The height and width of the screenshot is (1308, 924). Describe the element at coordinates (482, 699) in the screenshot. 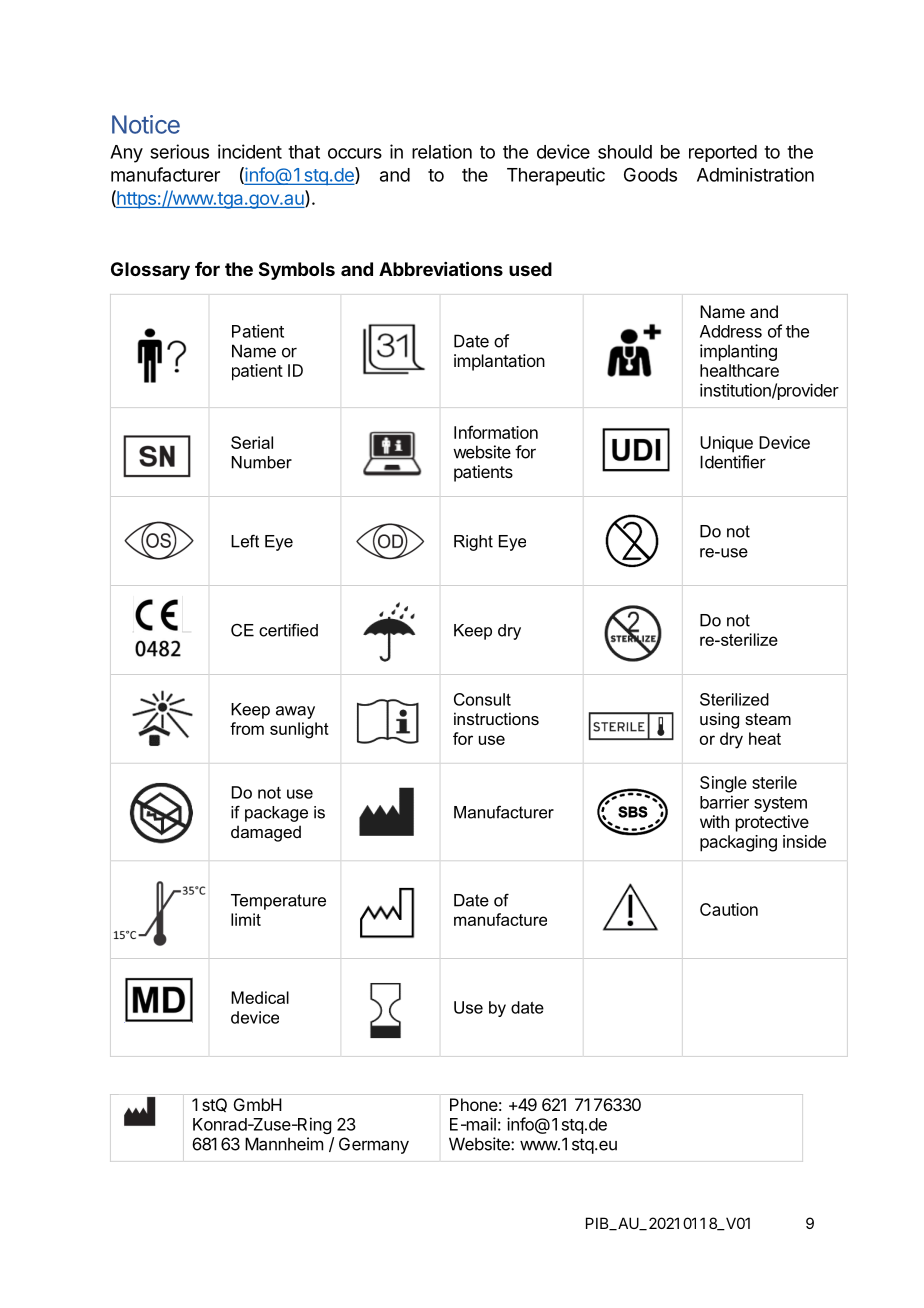

I see `Consult` at that location.
